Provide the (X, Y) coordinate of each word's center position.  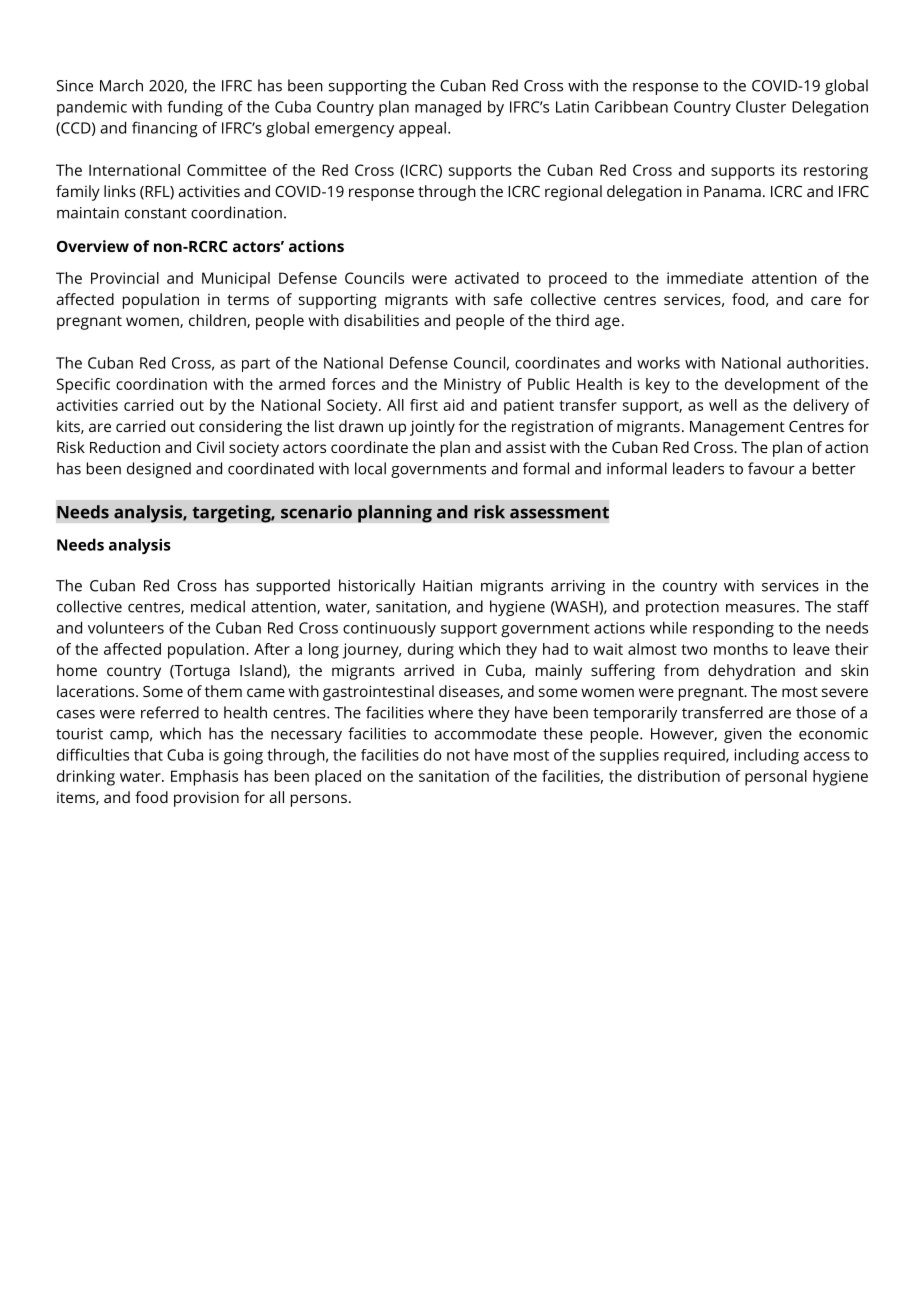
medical (218, 606)
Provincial (125, 278)
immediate (705, 278)
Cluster (761, 107)
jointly (432, 428)
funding (195, 108)
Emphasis (204, 778)
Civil (210, 447)
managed (448, 108)
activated (487, 278)
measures (760, 608)
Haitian (447, 586)
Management (737, 428)
